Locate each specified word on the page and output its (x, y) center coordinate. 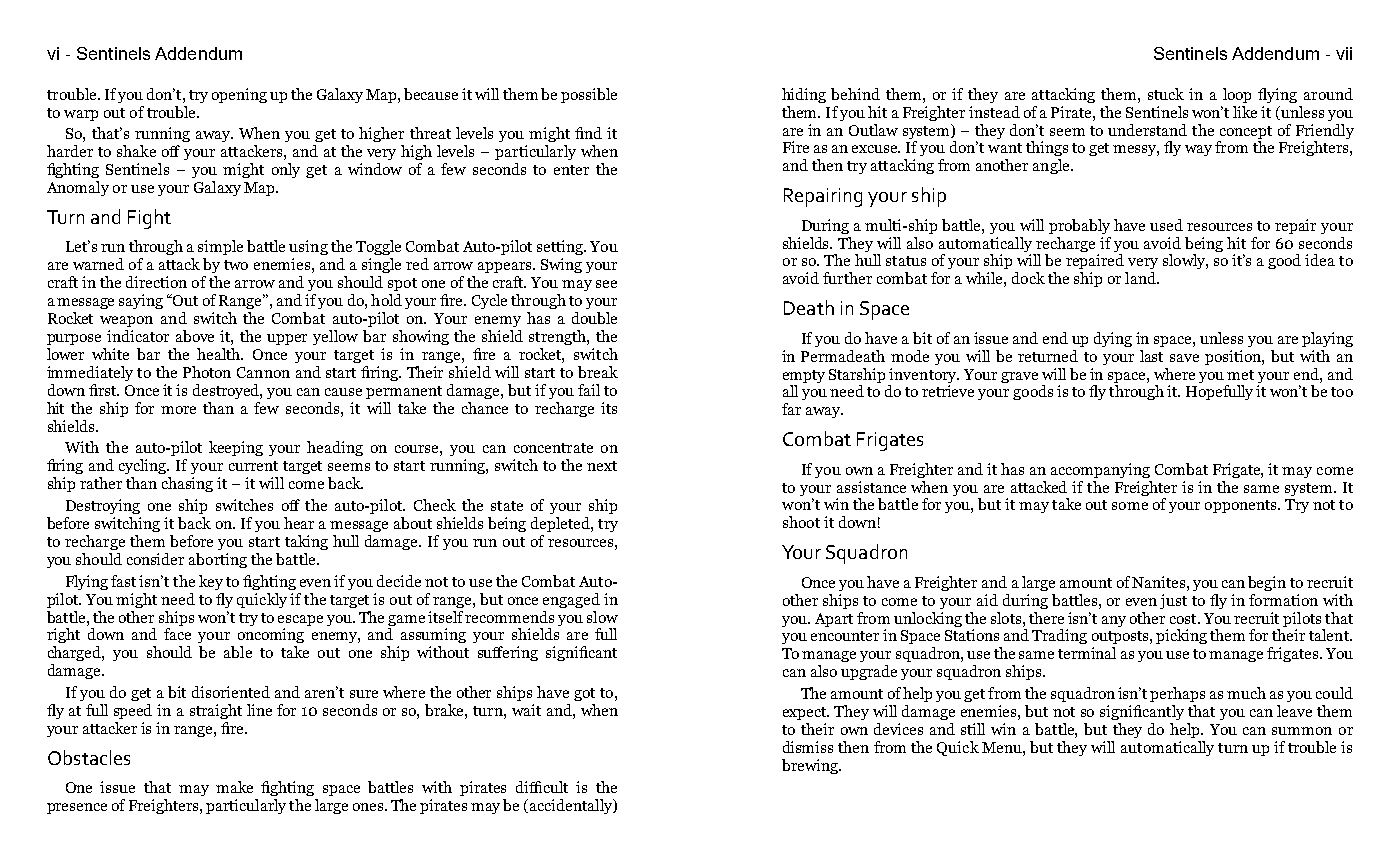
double (594, 318)
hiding (804, 95)
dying (1113, 339)
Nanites (1160, 582)
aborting (218, 560)
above (195, 336)
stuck (1166, 94)
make (234, 787)
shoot (801, 522)
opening (239, 95)
